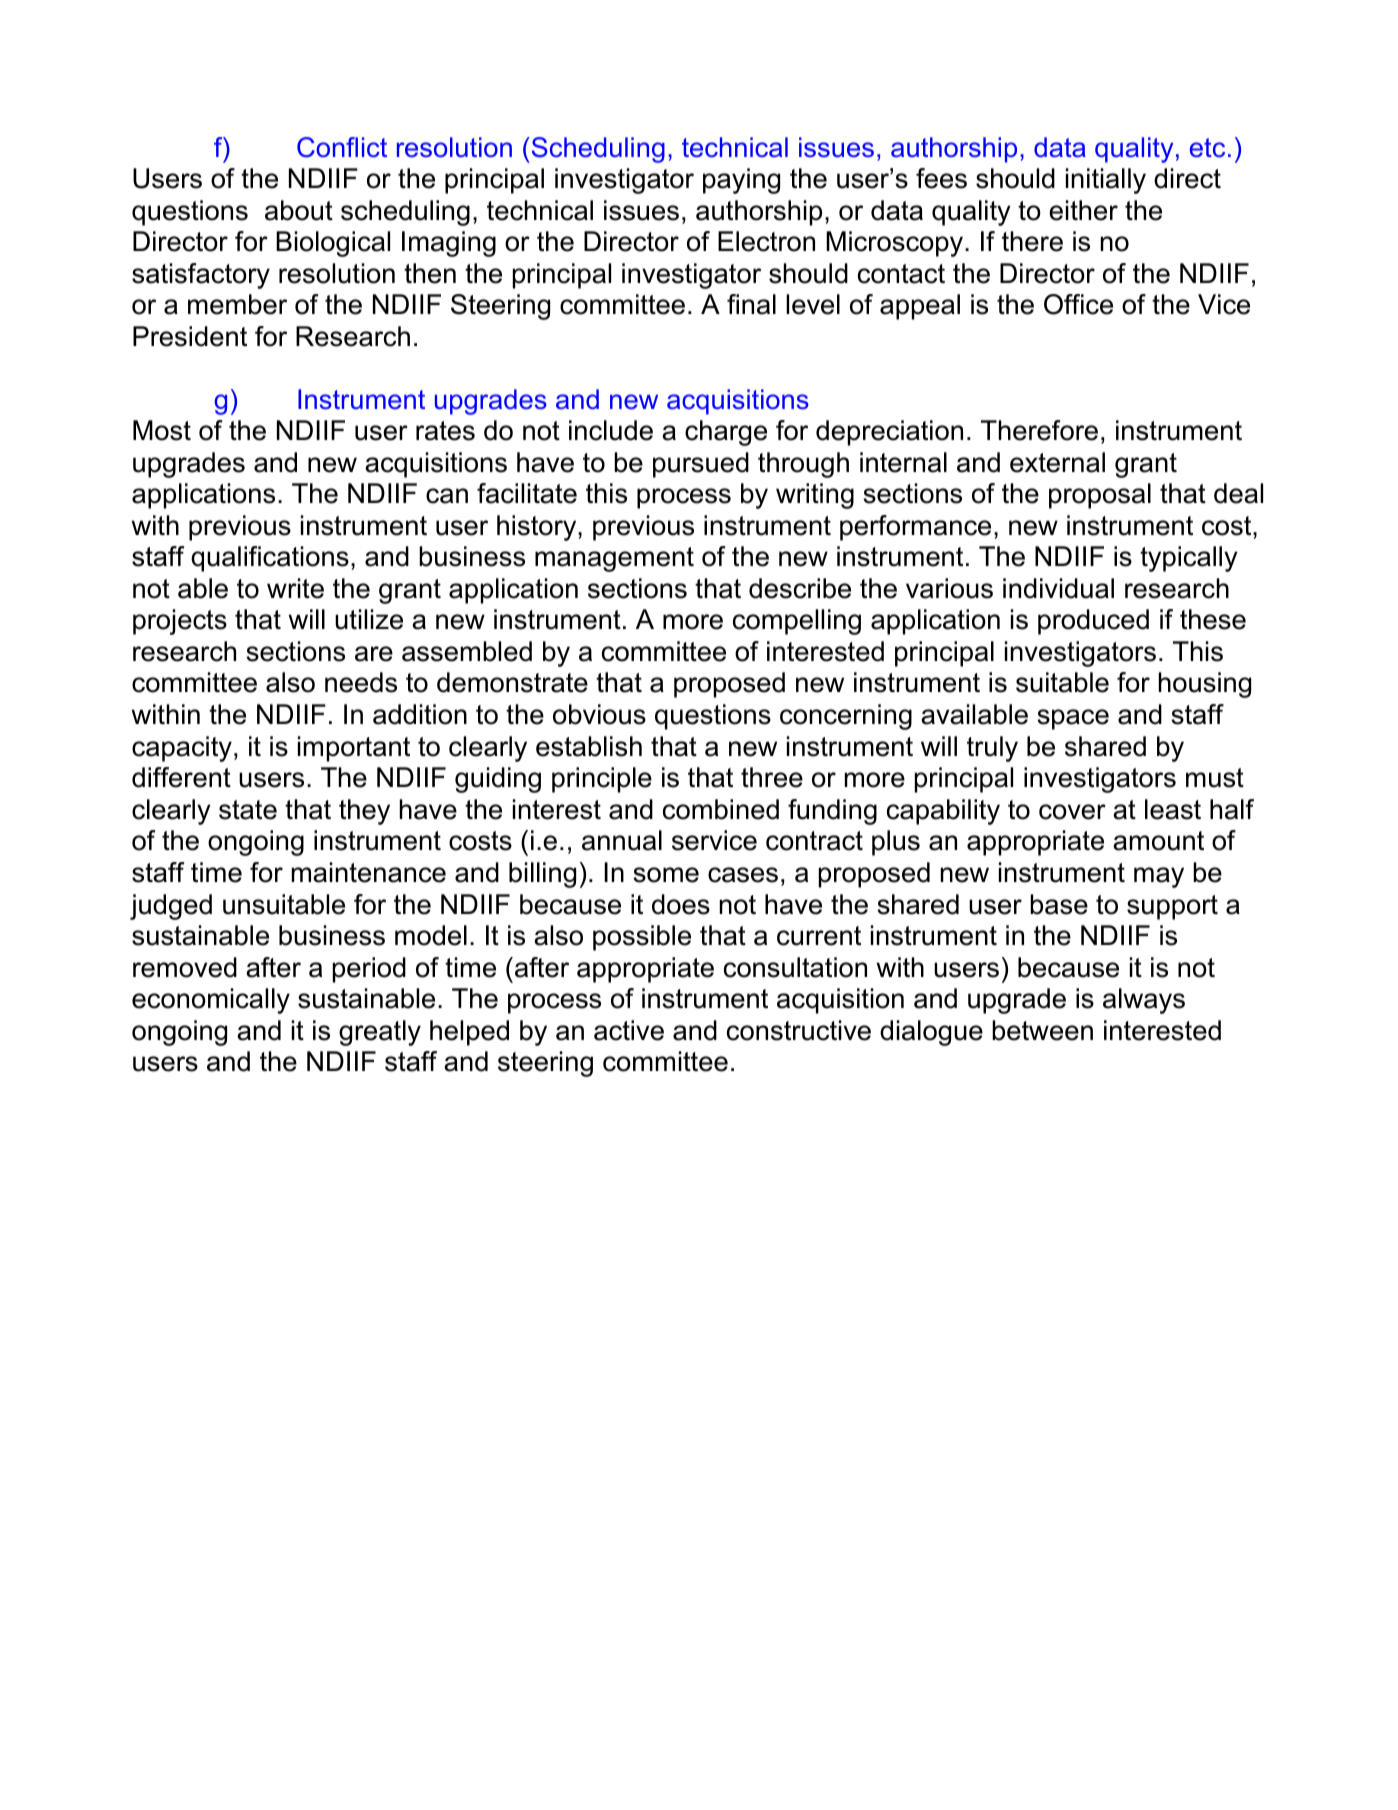  Describe the element at coordinates (211, 1001) in the document. I see `economically` at that location.
